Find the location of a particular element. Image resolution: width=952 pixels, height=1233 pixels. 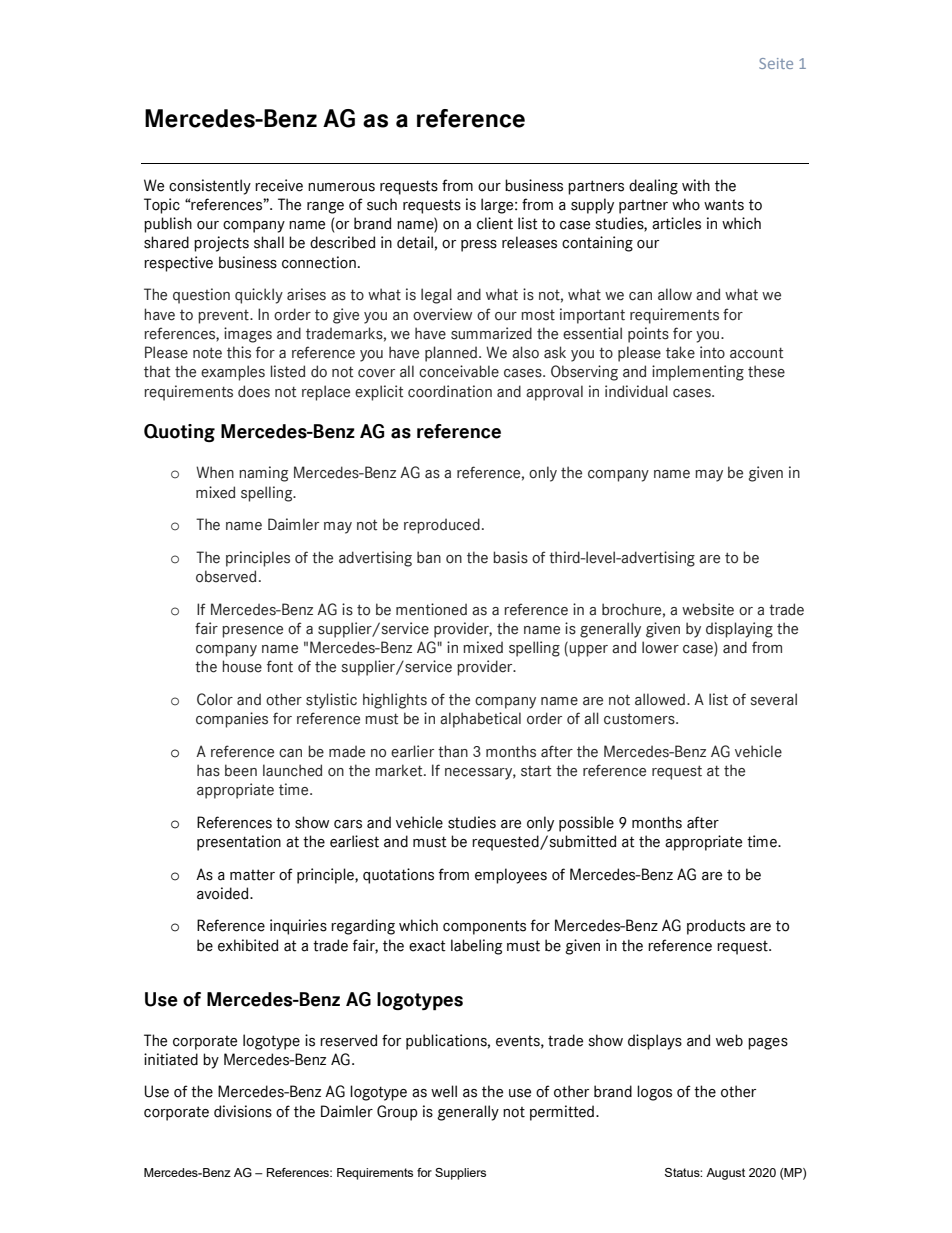

website is located at coordinates (708, 609).
